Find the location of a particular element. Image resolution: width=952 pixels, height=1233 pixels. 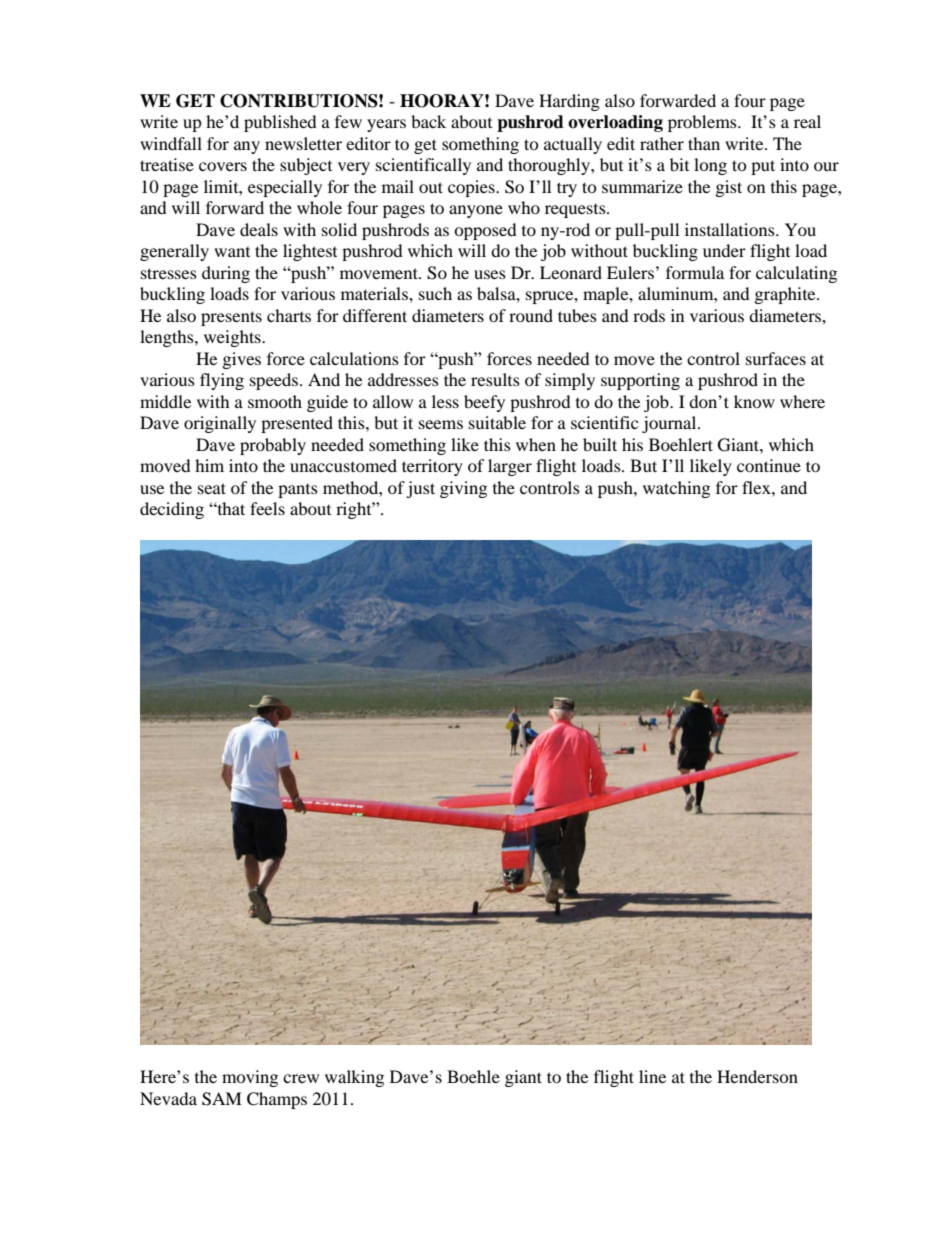

moving is located at coordinates (250, 1078).
